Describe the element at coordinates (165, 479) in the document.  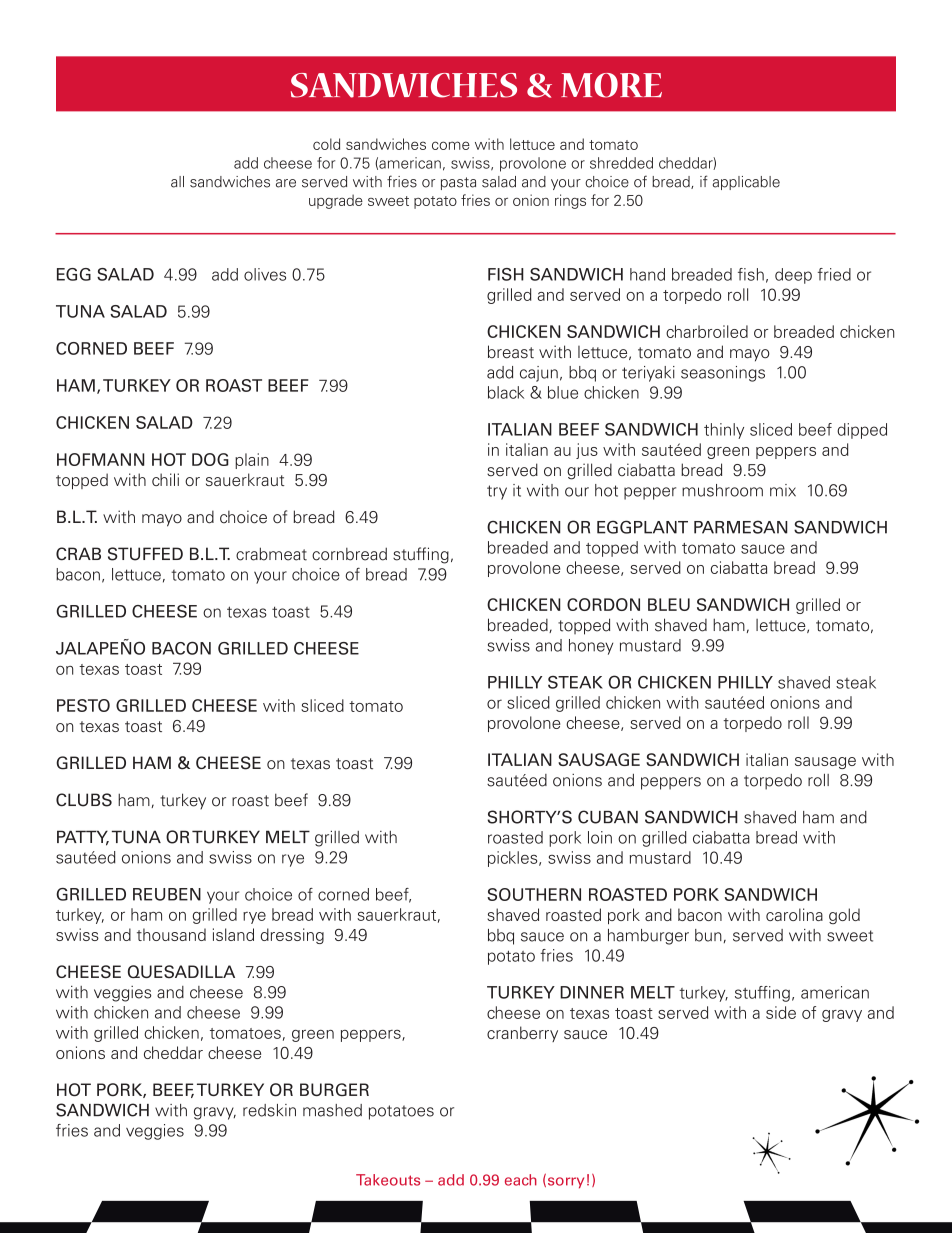
I see `chili` at that location.
